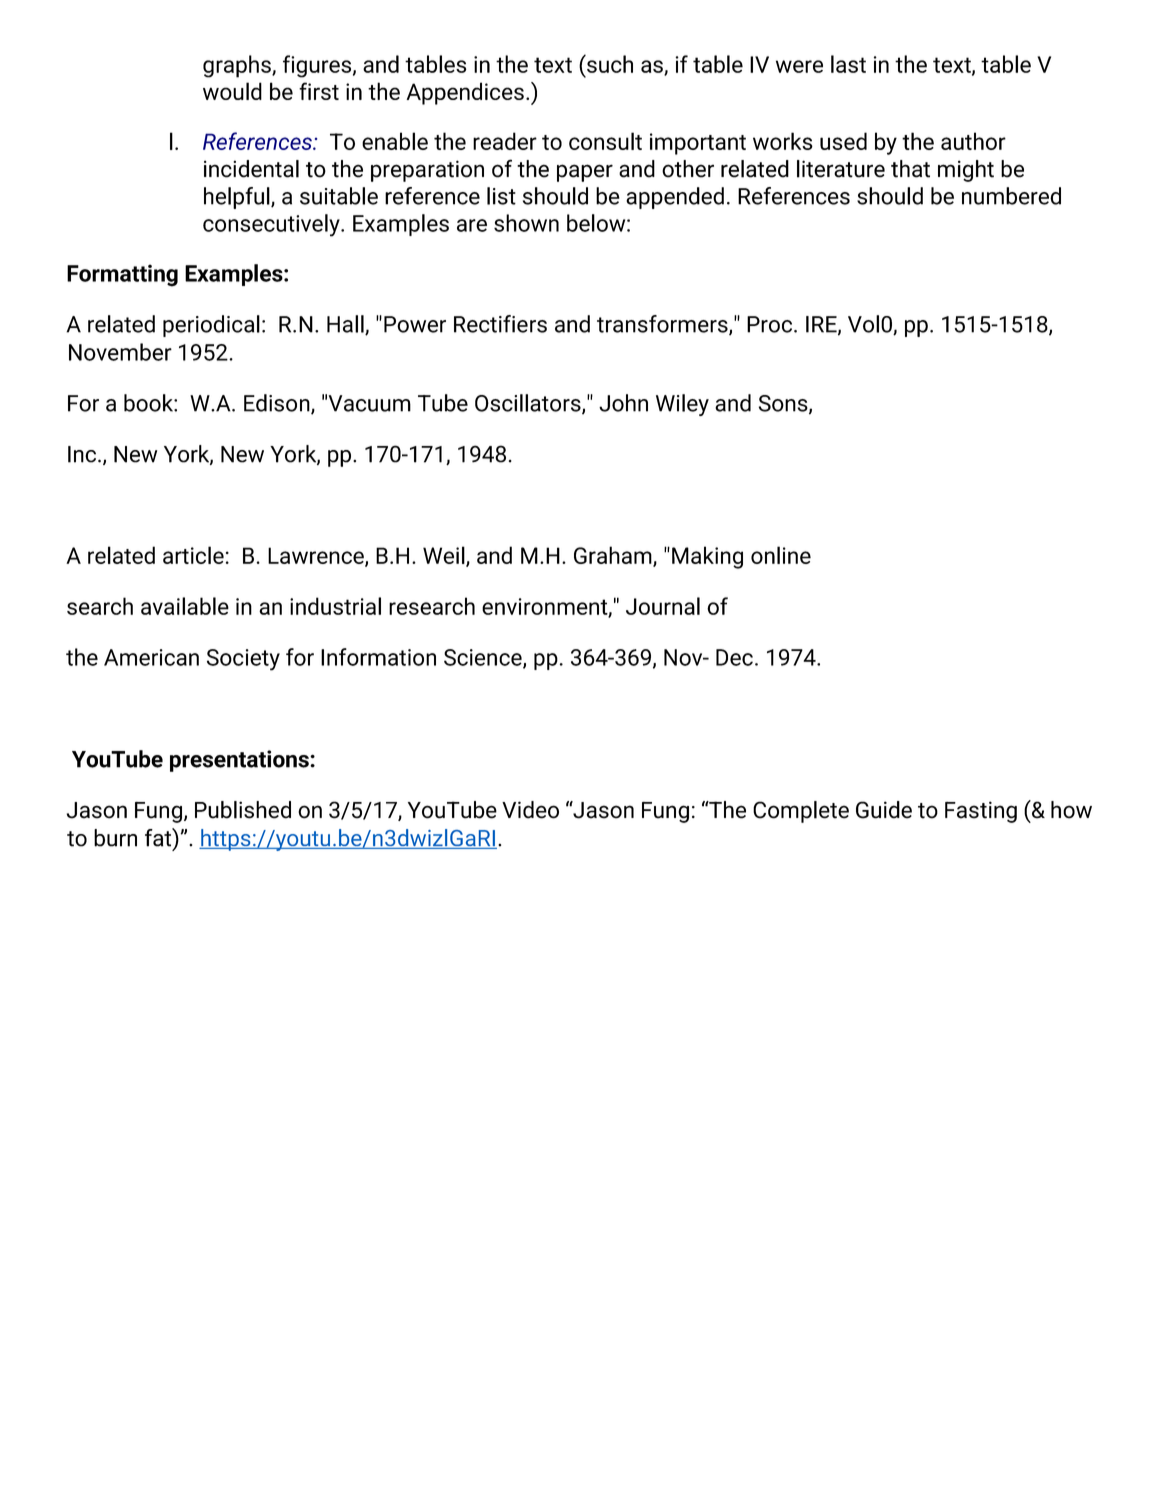 This screenshot has width=1157, height=1498. What do you see at coordinates (529, 404) in the screenshot?
I see `Oscillators` at bounding box center [529, 404].
